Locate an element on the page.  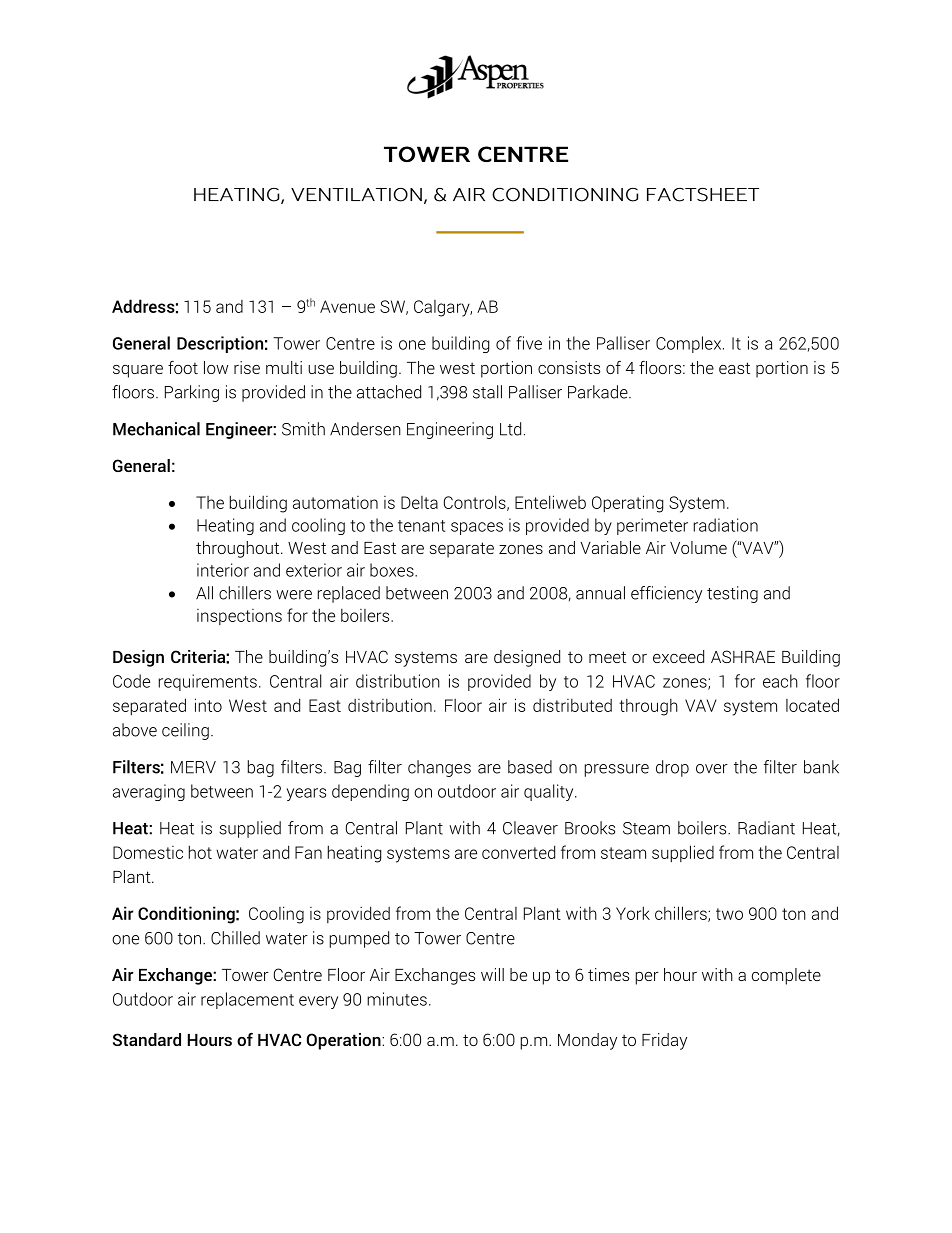
based is located at coordinates (530, 767).
